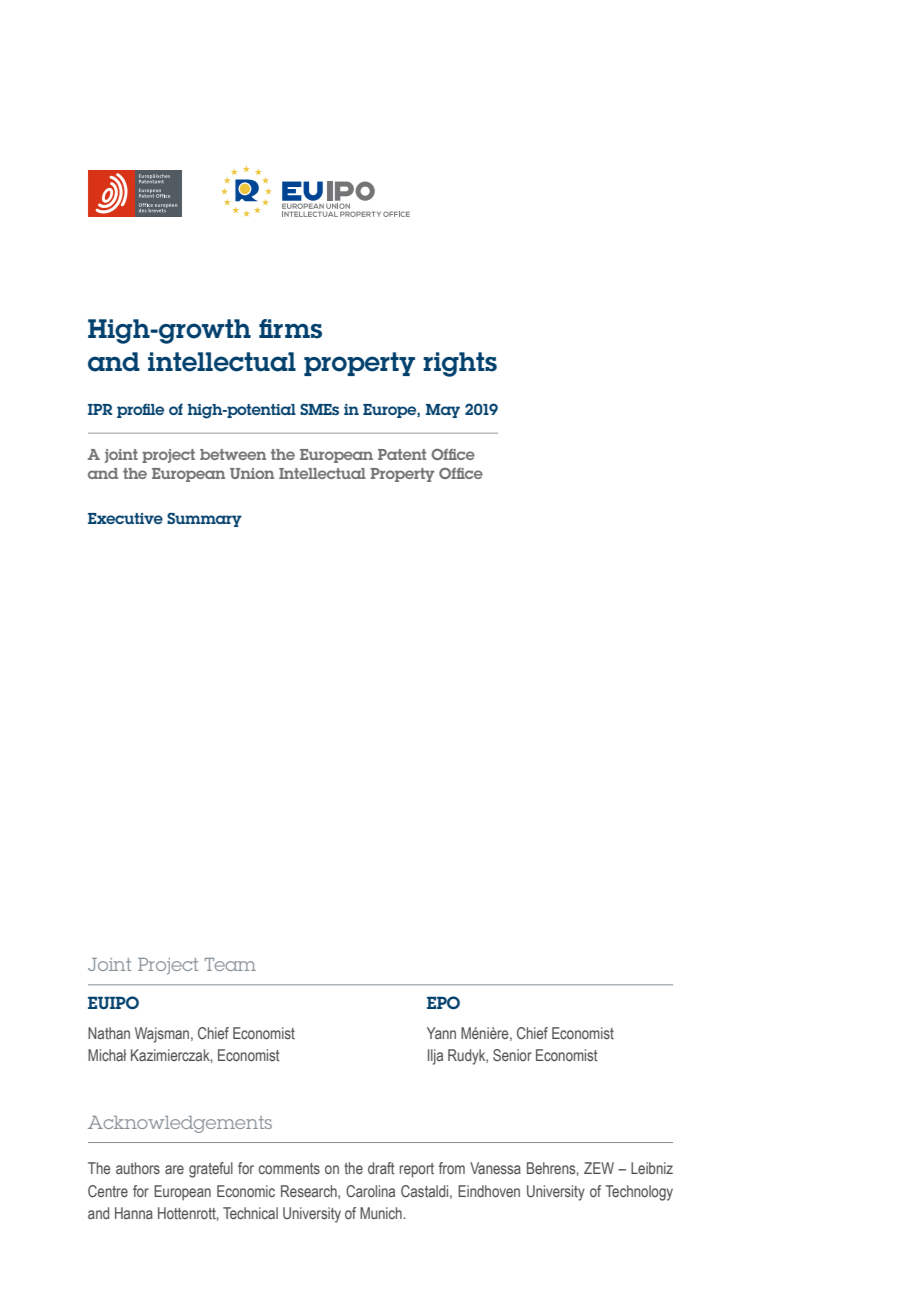  Describe the element at coordinates (140, 410) in the document. I see `profile` at that location.
